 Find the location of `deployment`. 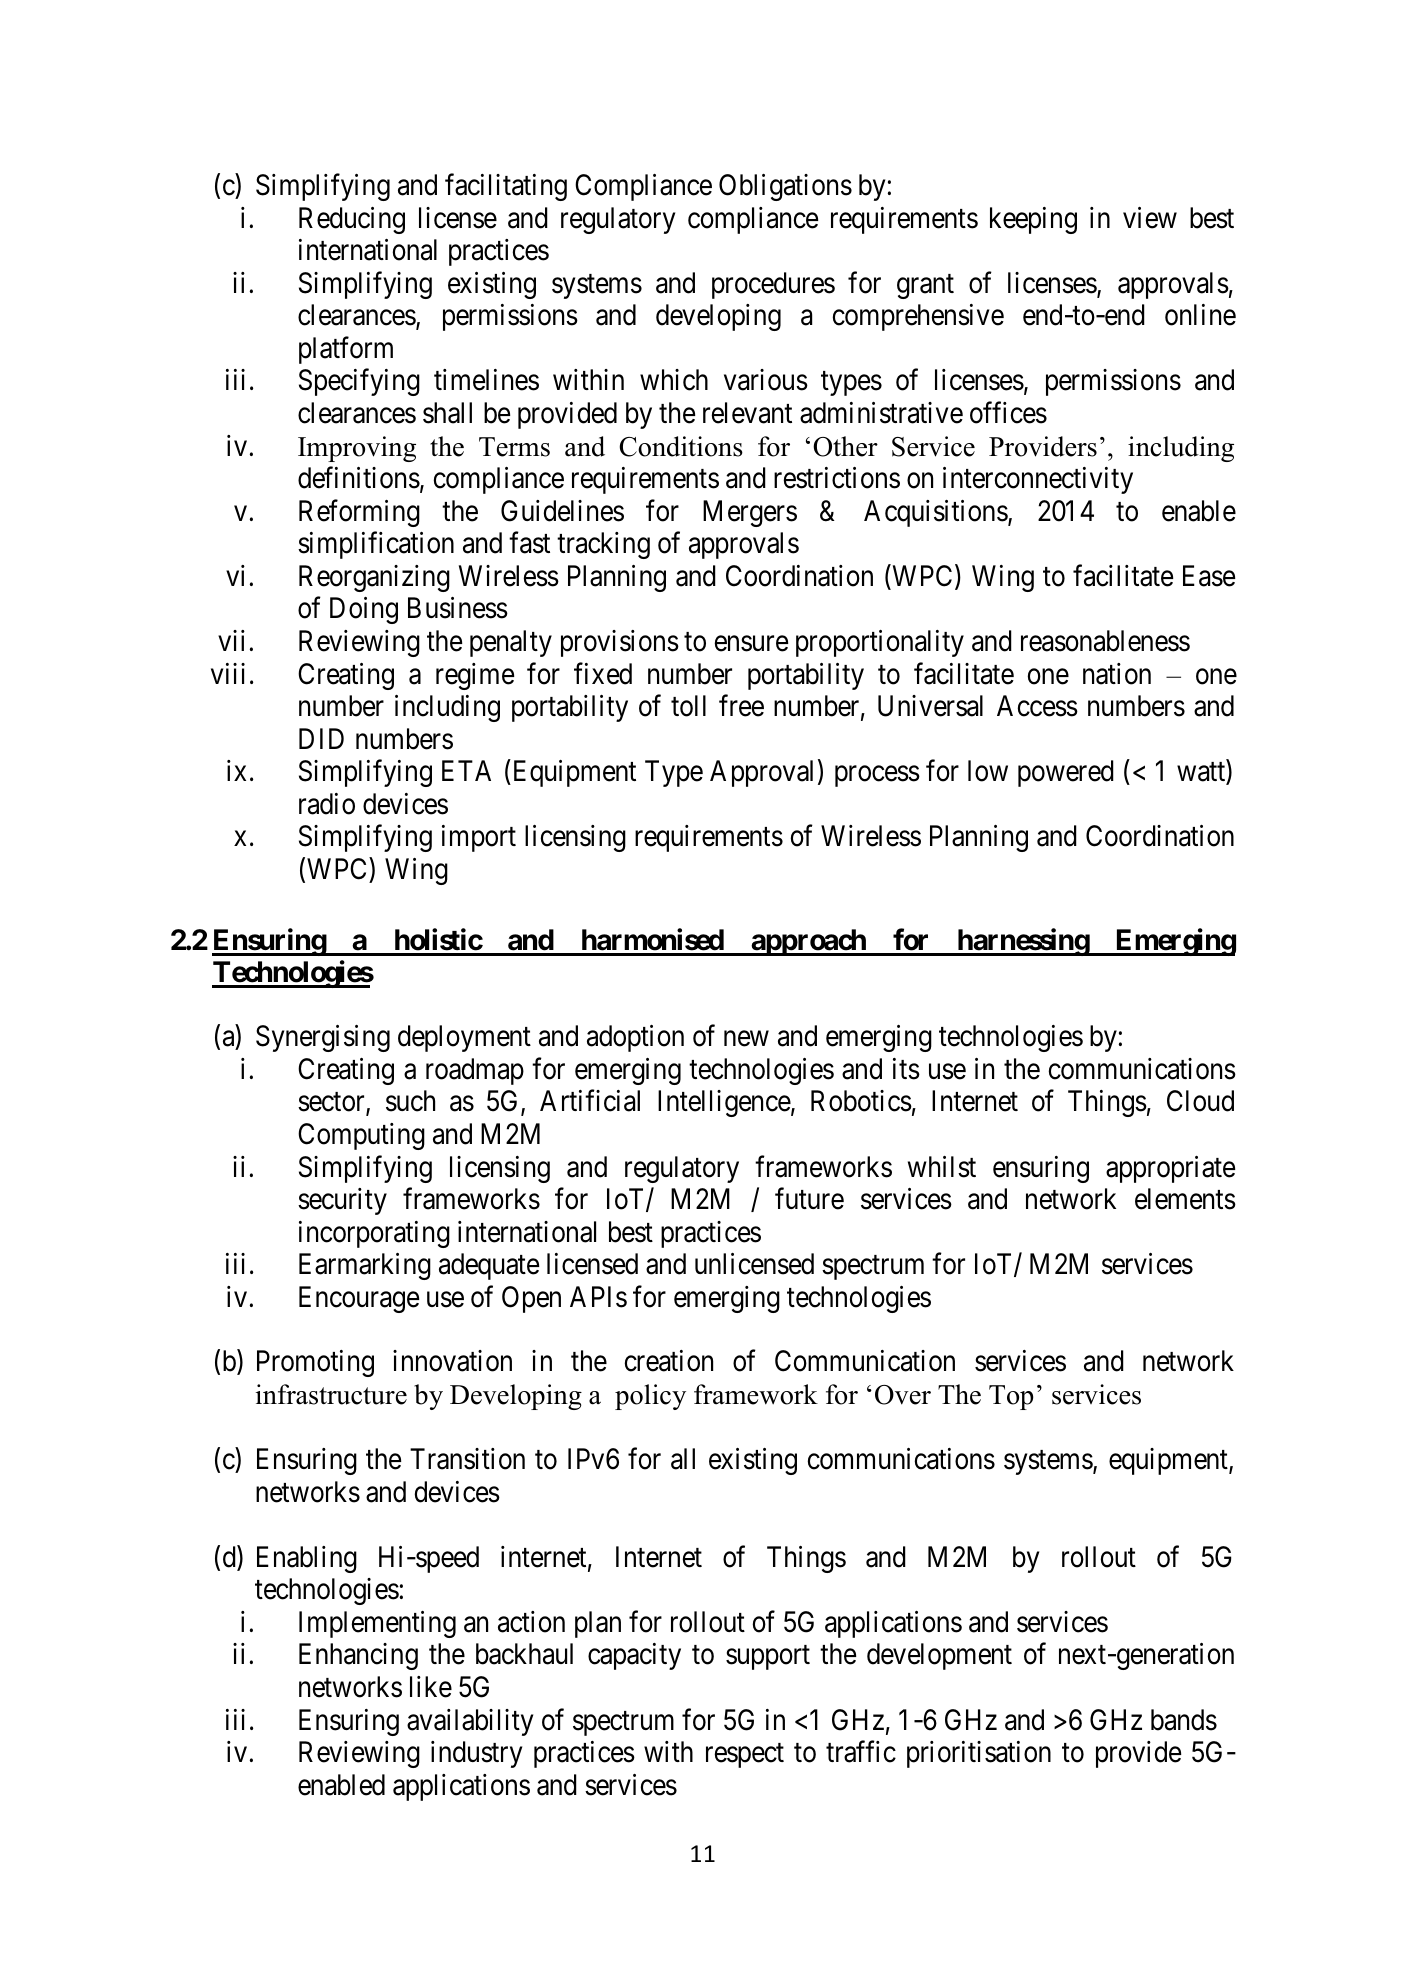

deployment is located at coordinates (464, 1038).
